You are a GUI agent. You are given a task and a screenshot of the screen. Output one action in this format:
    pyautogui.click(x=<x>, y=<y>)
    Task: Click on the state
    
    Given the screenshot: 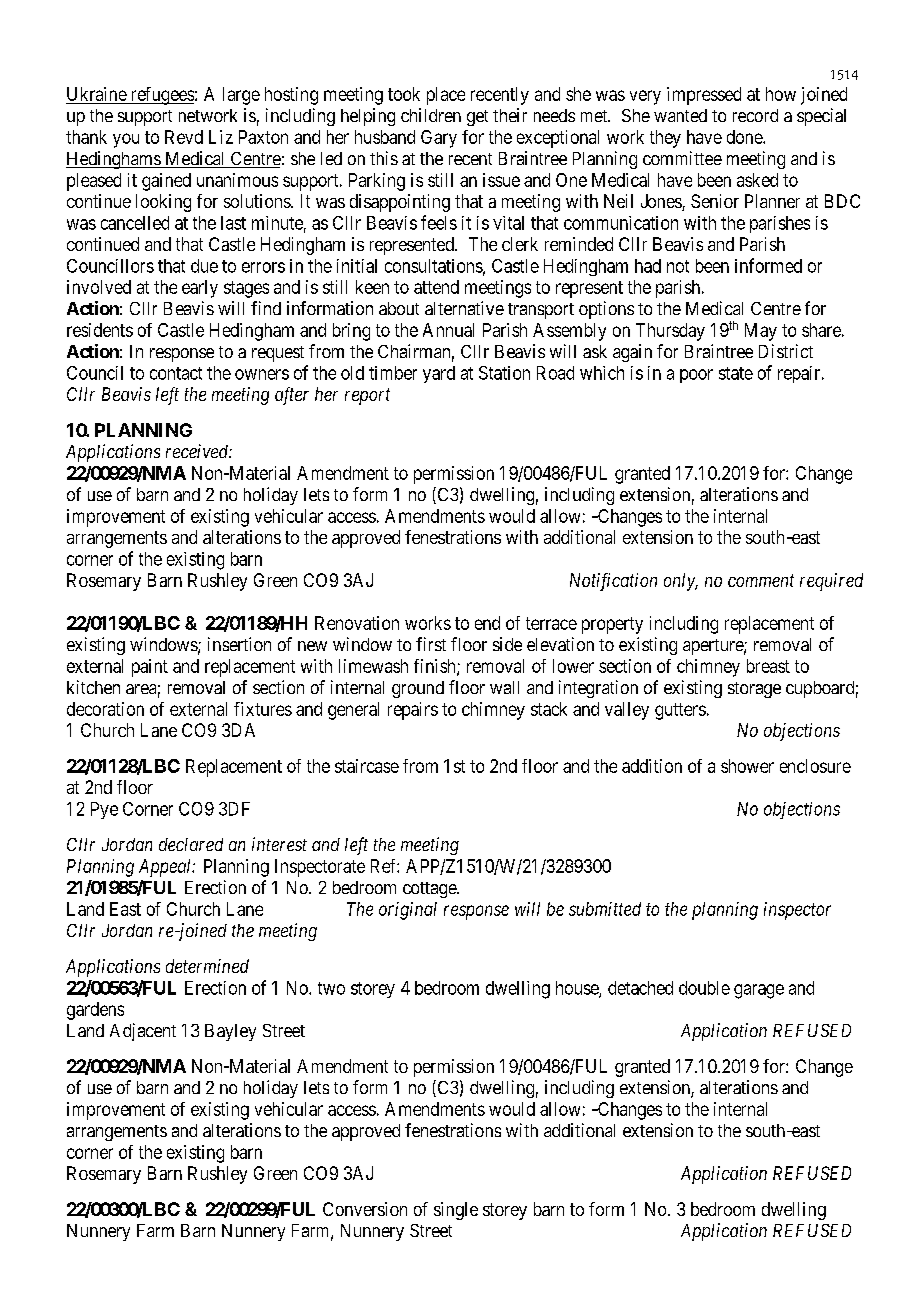 What is the action you would take?
    pyautogui.click(x=736, y=373)
